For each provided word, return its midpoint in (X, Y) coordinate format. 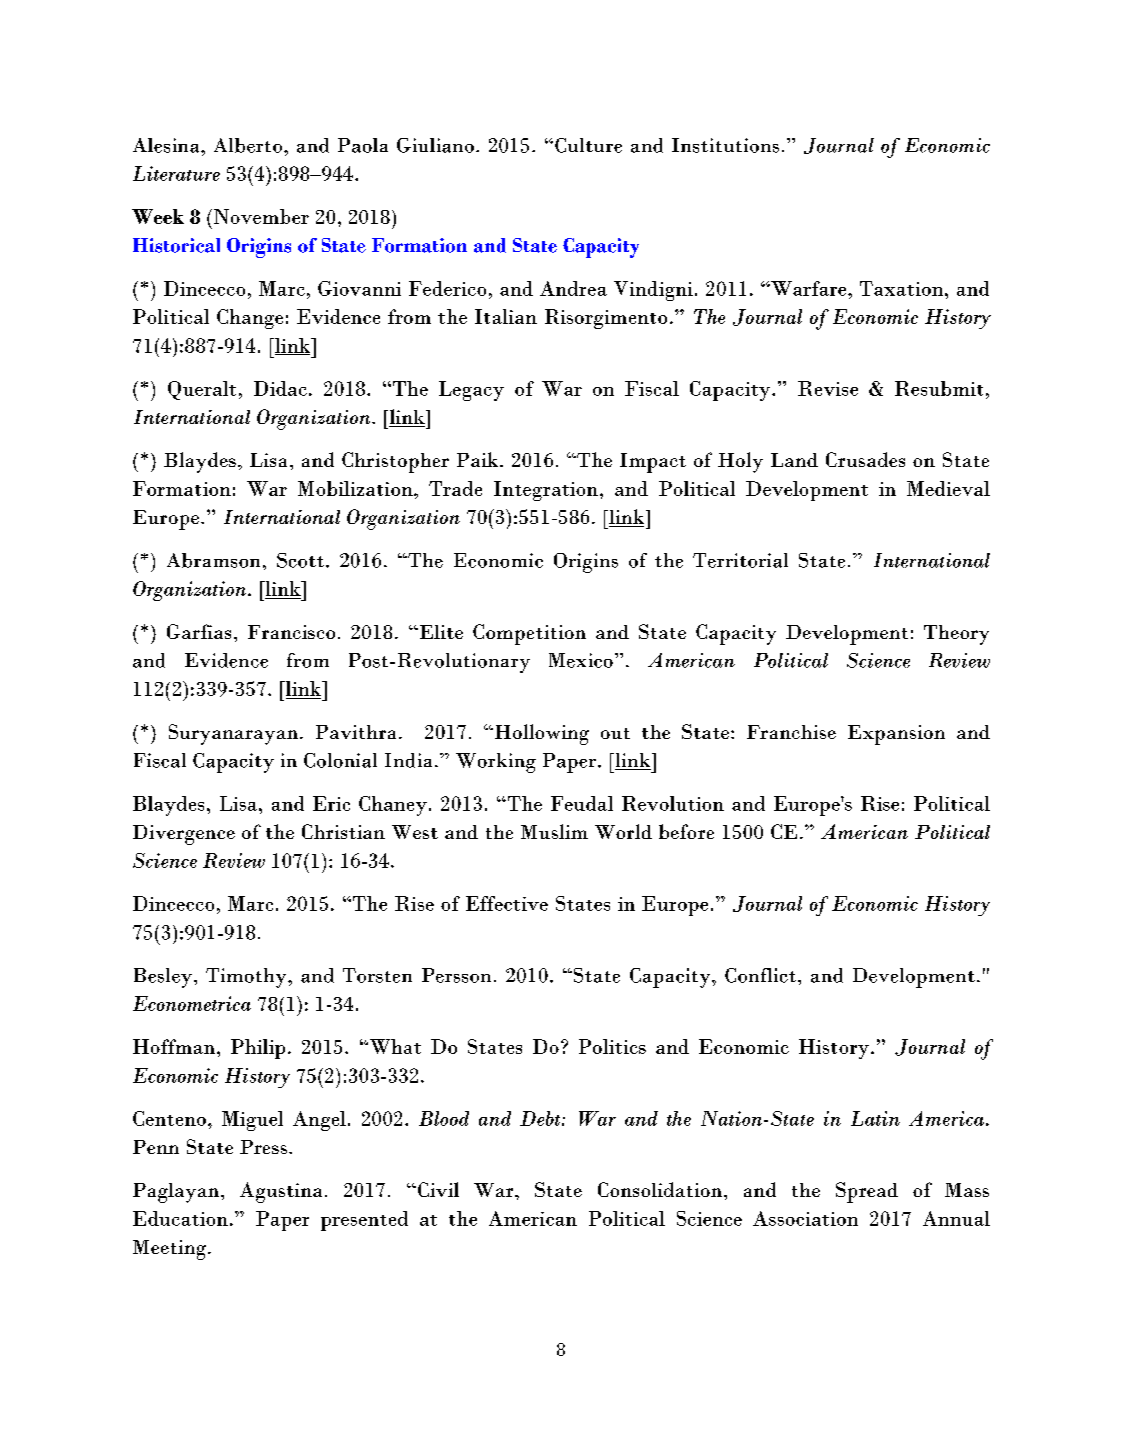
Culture (588, 145)
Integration (546, 491)
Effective (507, 903)
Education (180, 1218)
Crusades (865, 459)
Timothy (247, 978)
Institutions (725, 145)
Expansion (896, 735)
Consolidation (661, 1189)
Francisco (291, 632)
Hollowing (542, 734)
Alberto (248, 145)
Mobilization (356, 488)
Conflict (760, 975)
